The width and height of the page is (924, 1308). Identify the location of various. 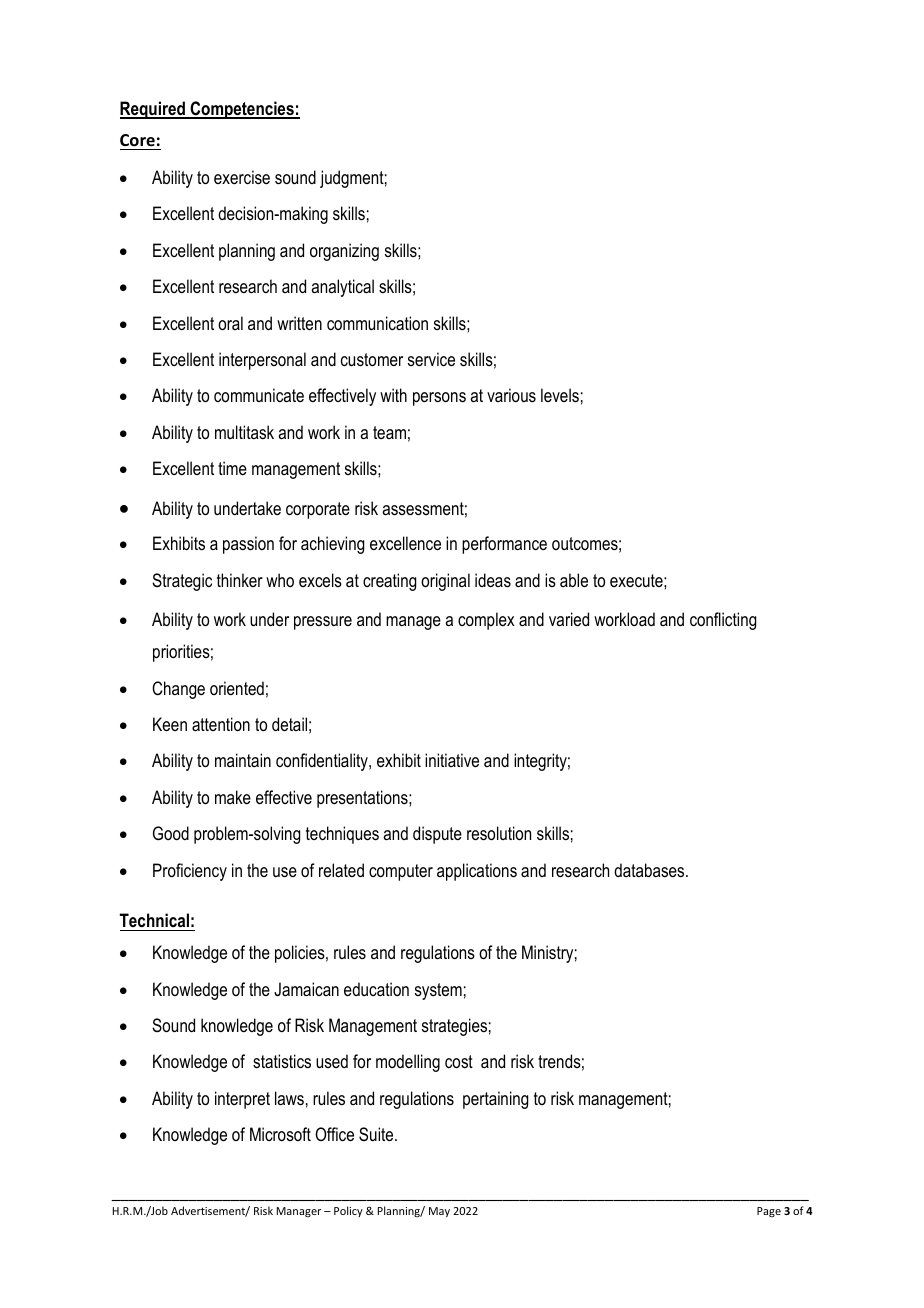
(511, 395).
